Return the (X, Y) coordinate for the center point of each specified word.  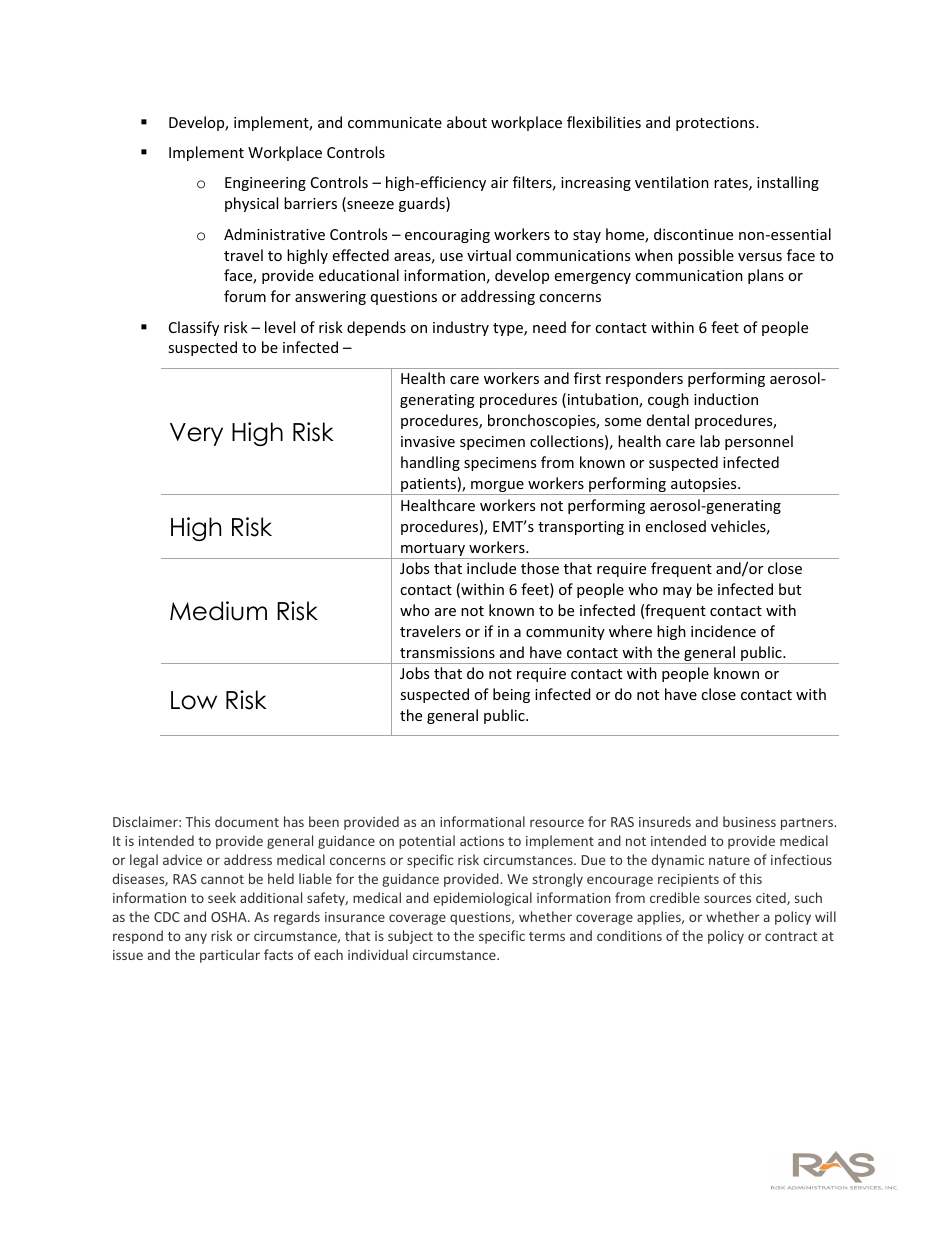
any (196, 938)
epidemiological (482, 899)
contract (791, 936)
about (467, 122)
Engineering (265, 184)
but (790, 589)
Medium (218, 611)
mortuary (433, 551)
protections (716, 124)
